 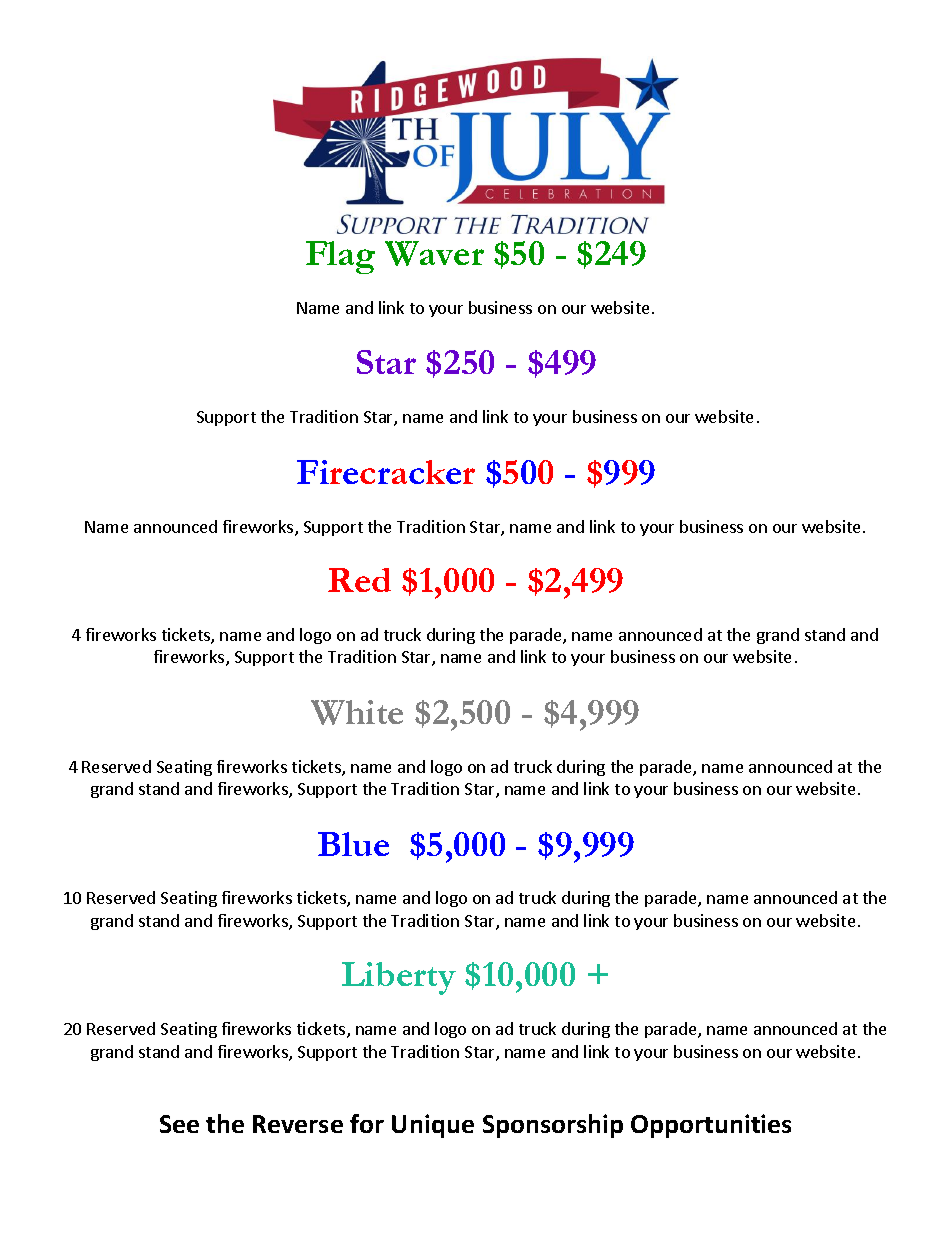 What do you see at coordinates (433, 1126) in the screenshot?
I see `Unique` at bounding box center [433, 1126].
